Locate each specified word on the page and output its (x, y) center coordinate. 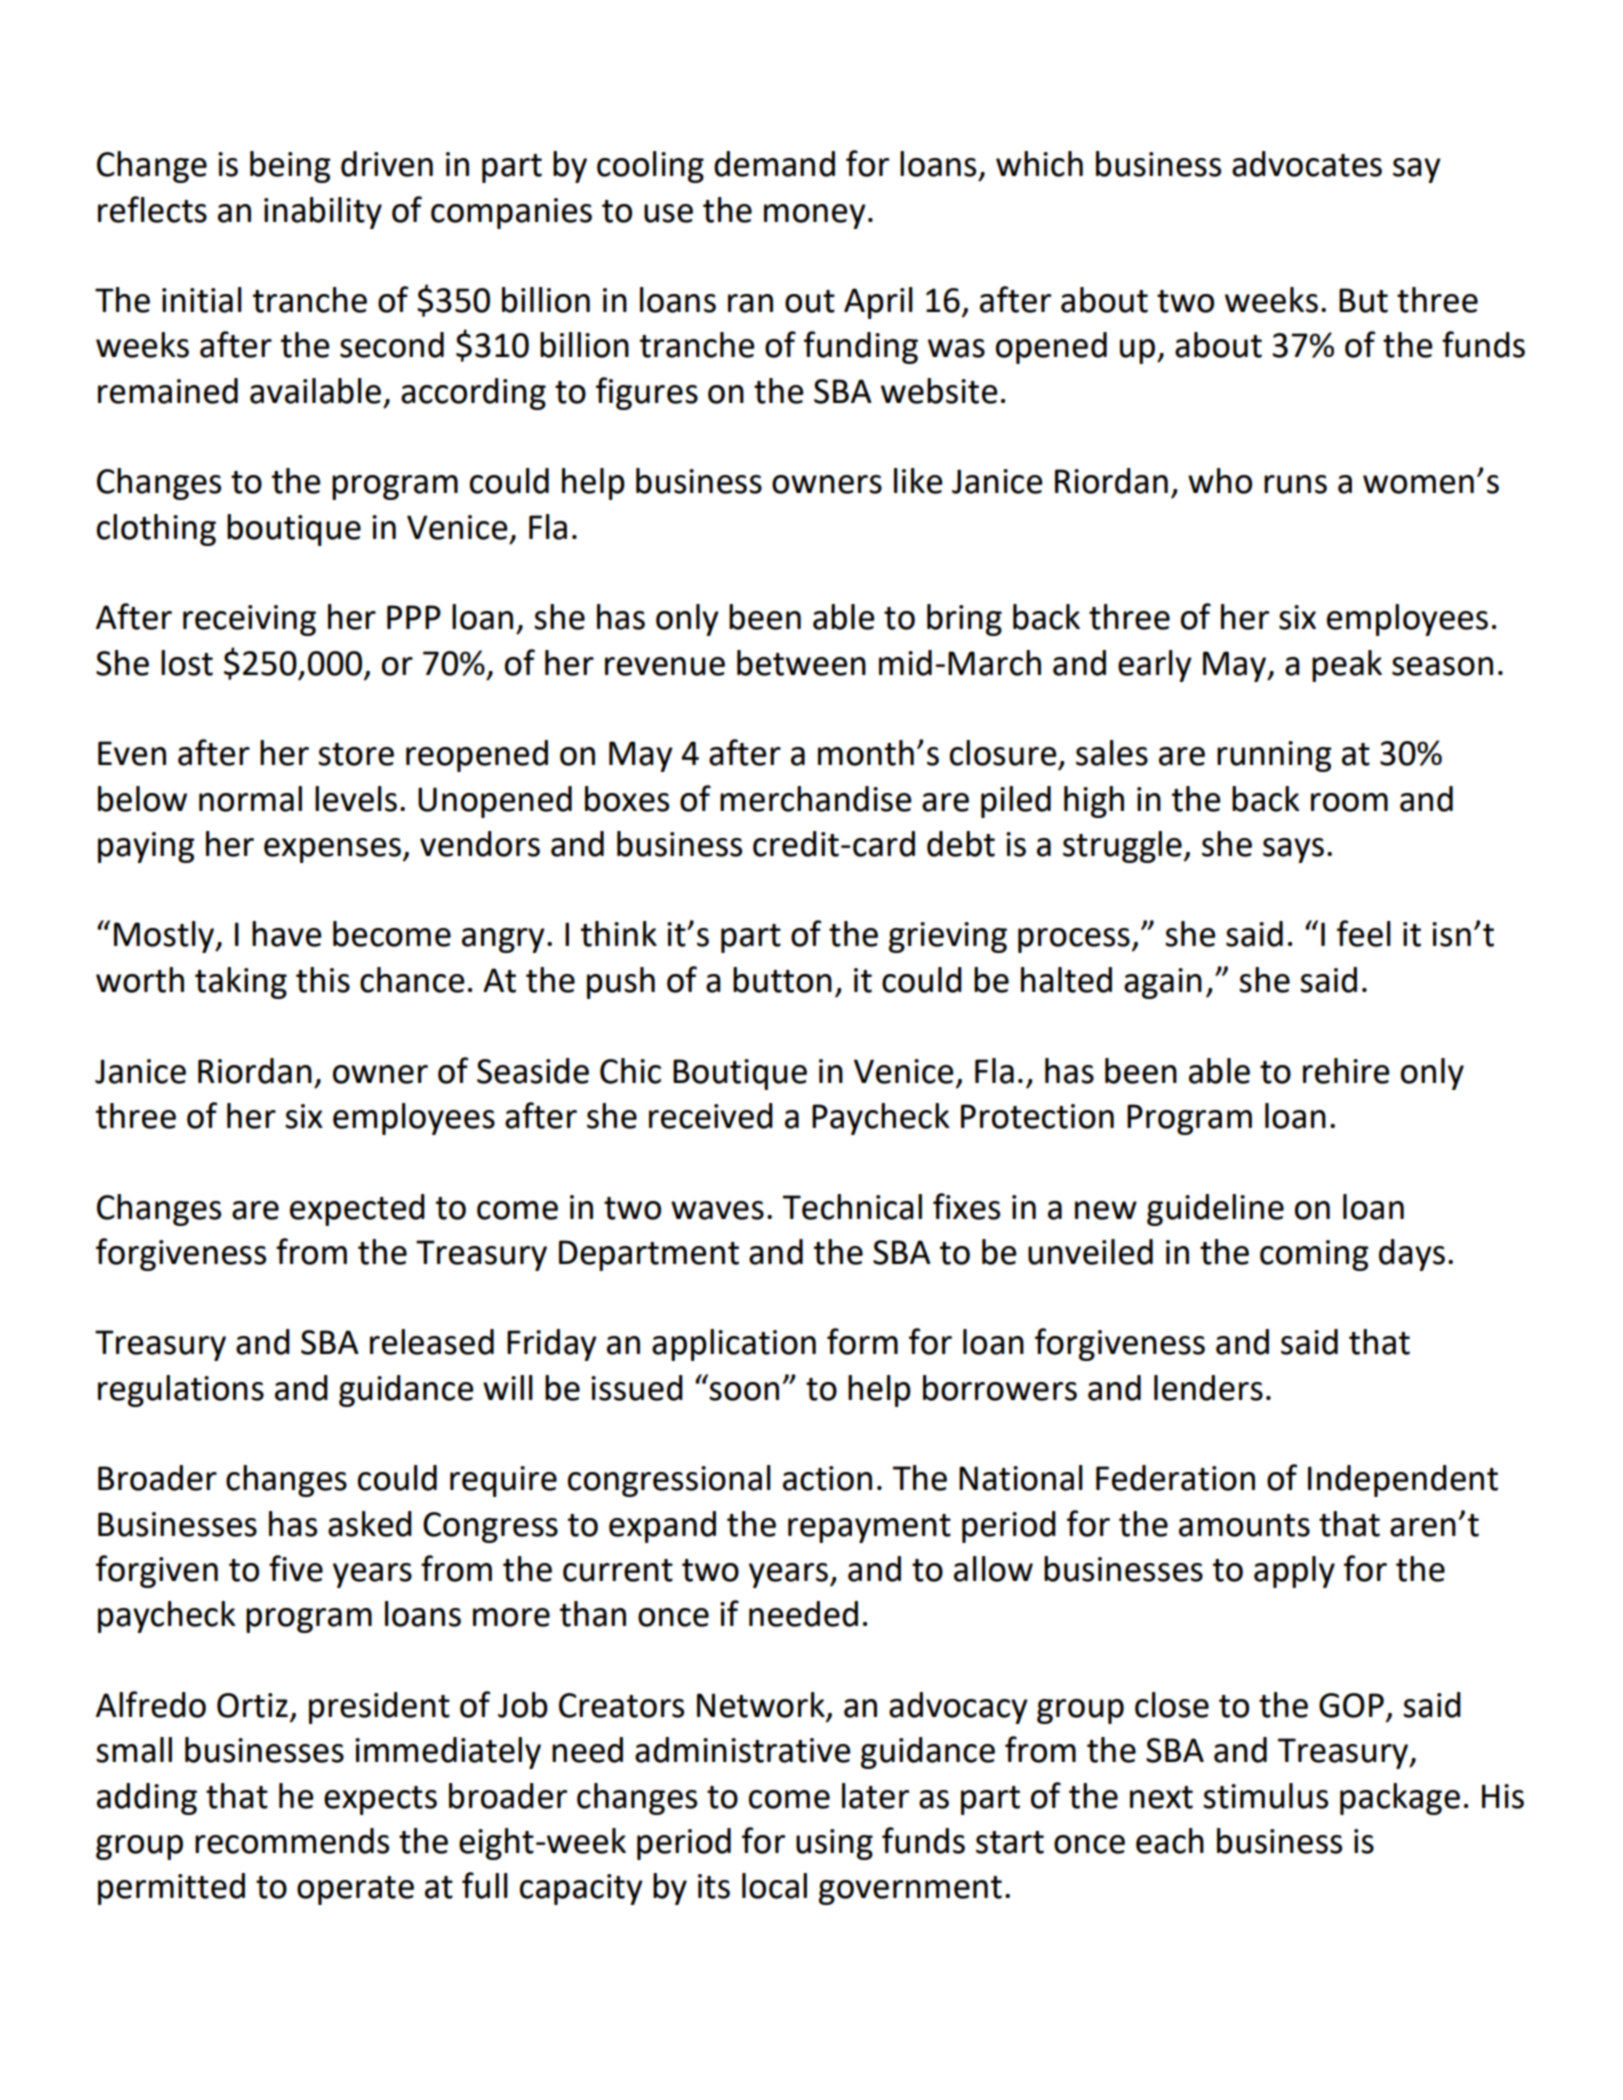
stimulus (1265, 1796)
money (815, 216)
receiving (249, 620)
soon (744, 1391)
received (711, 1116)
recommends (292, 1841)
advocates (1307, 164)
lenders (1208, 1388)
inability (323, 213)
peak (1347, 666)
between (801, 663)
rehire (1346, 1071)
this (323, 980)
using (834, 1844)
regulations (181, 1391)
